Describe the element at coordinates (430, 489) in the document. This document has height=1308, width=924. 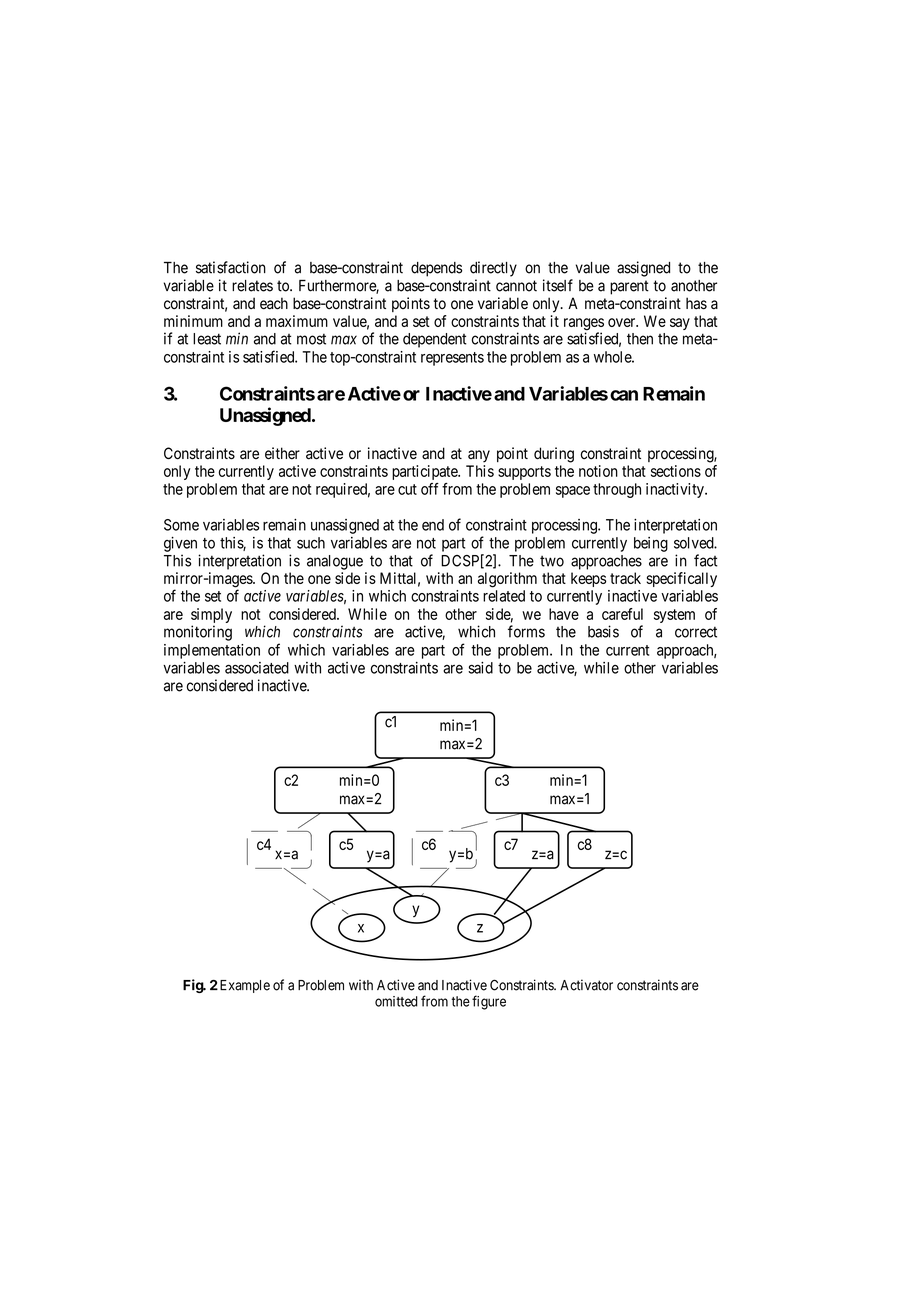
I see `off` at that location.
